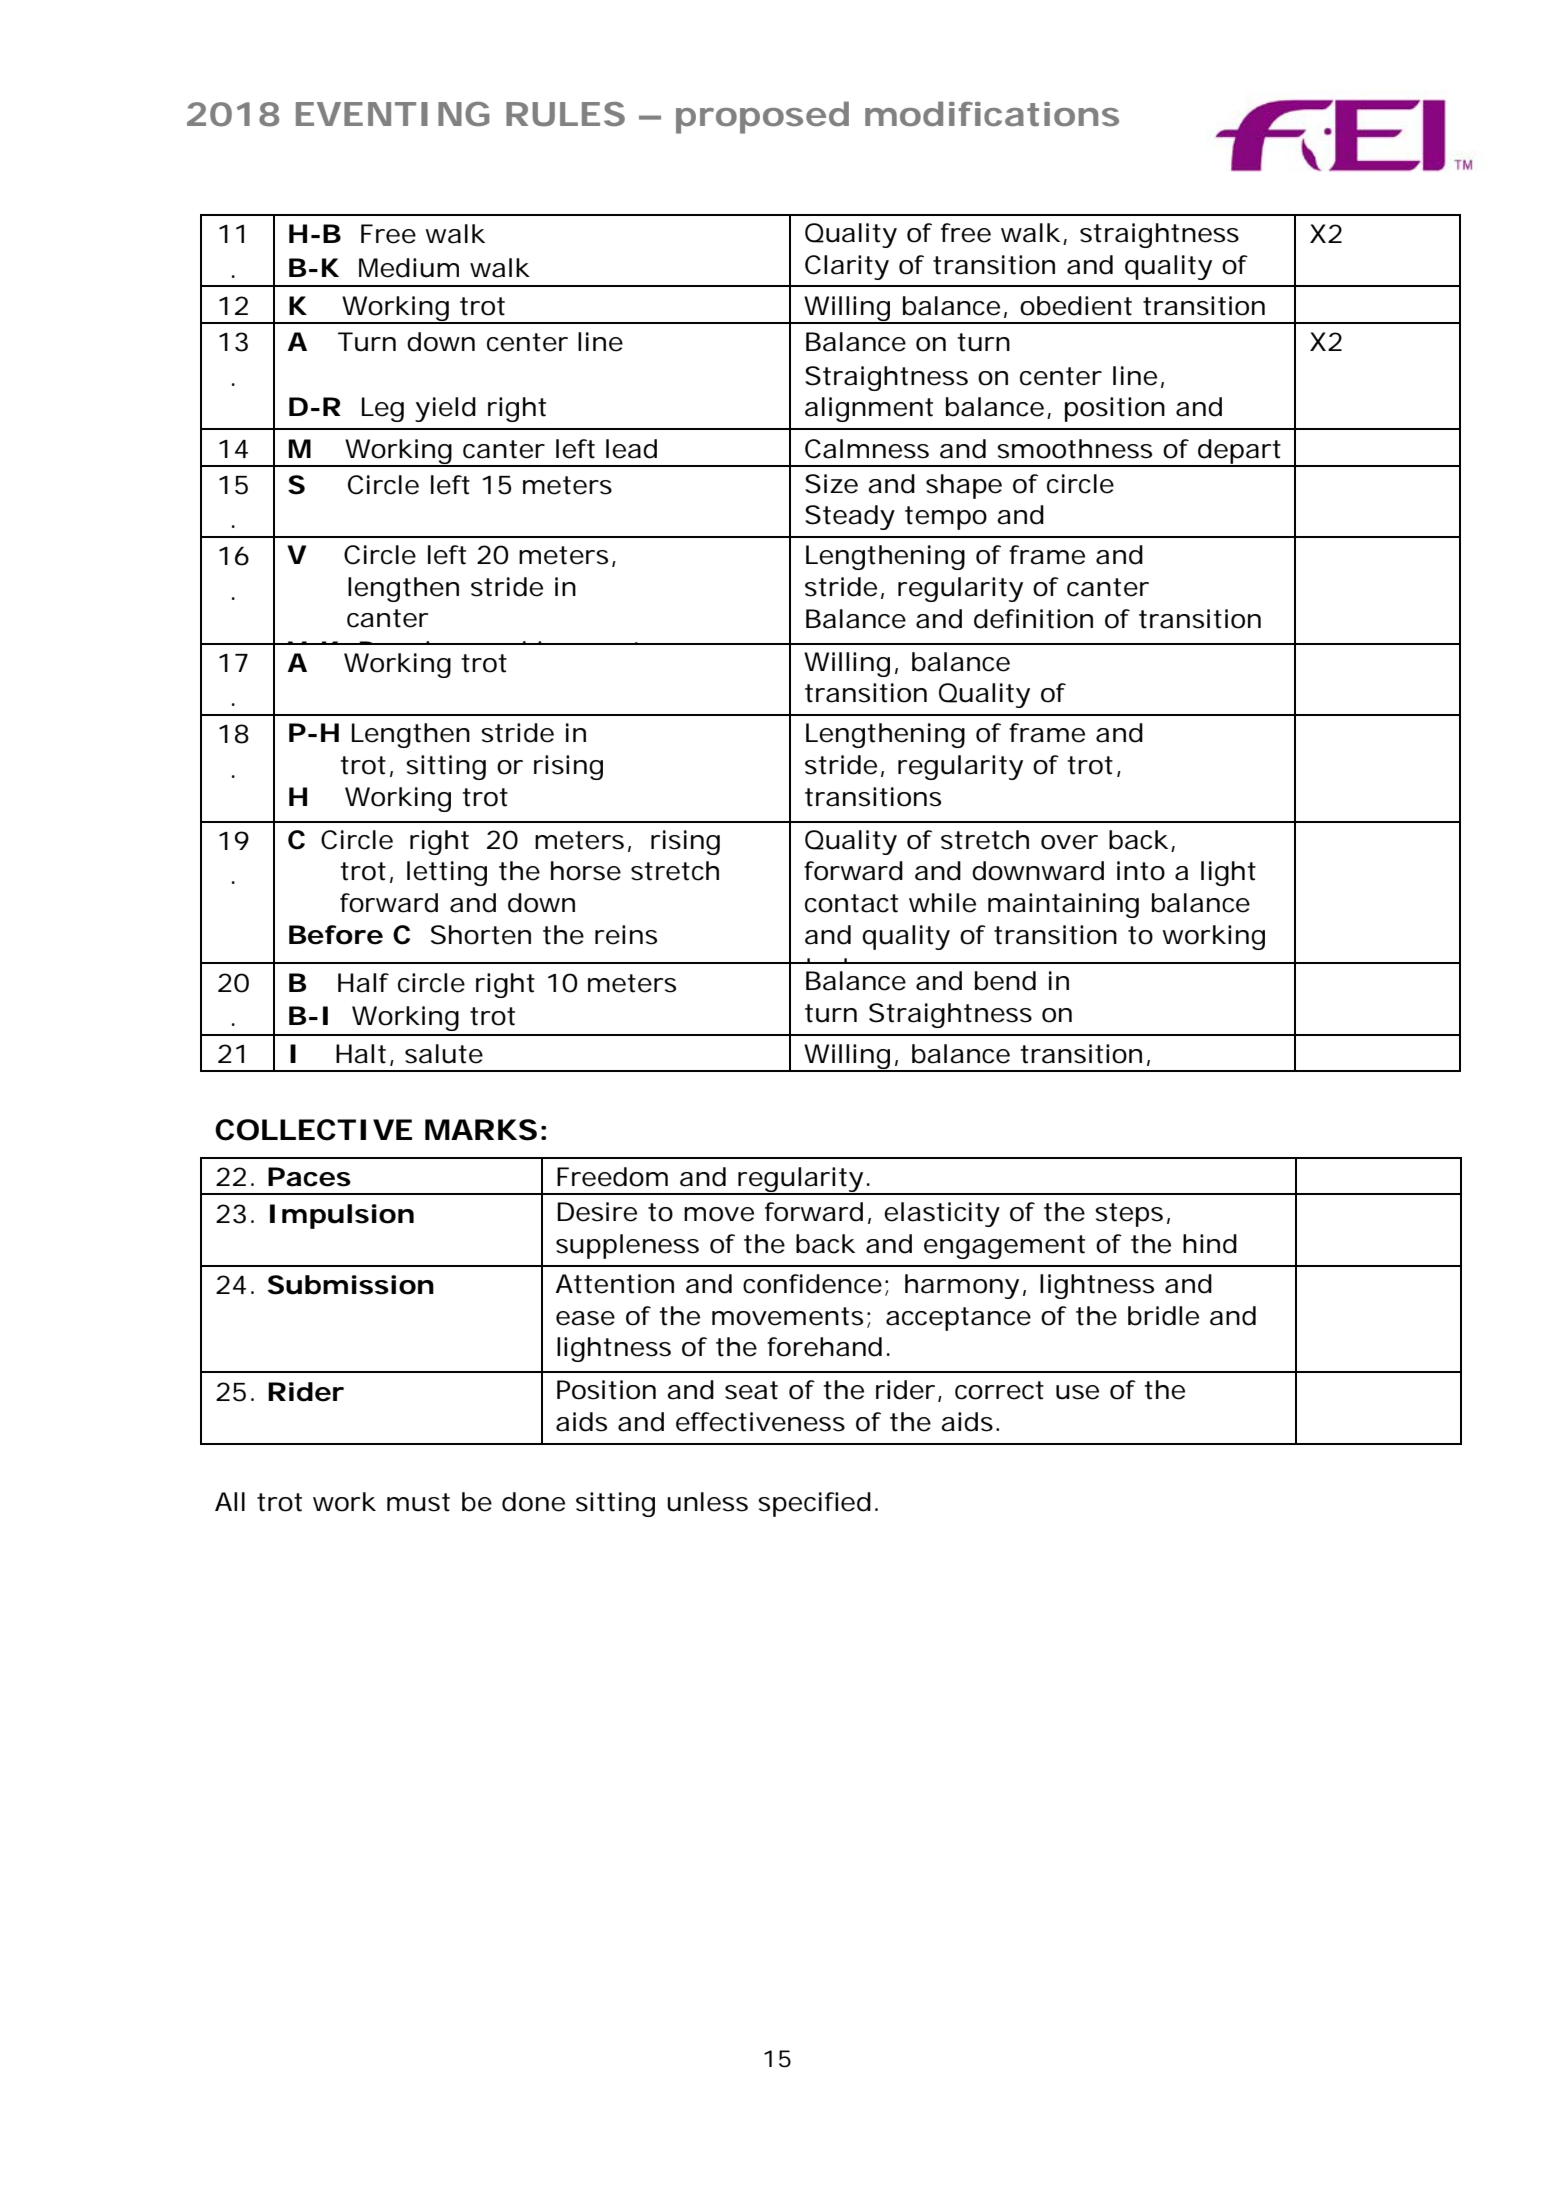 This screenshot has height=2199, width=1555. Describe the element at coordinates (760, 1422) in the screenshot. I see `effectiveness` at that location.
